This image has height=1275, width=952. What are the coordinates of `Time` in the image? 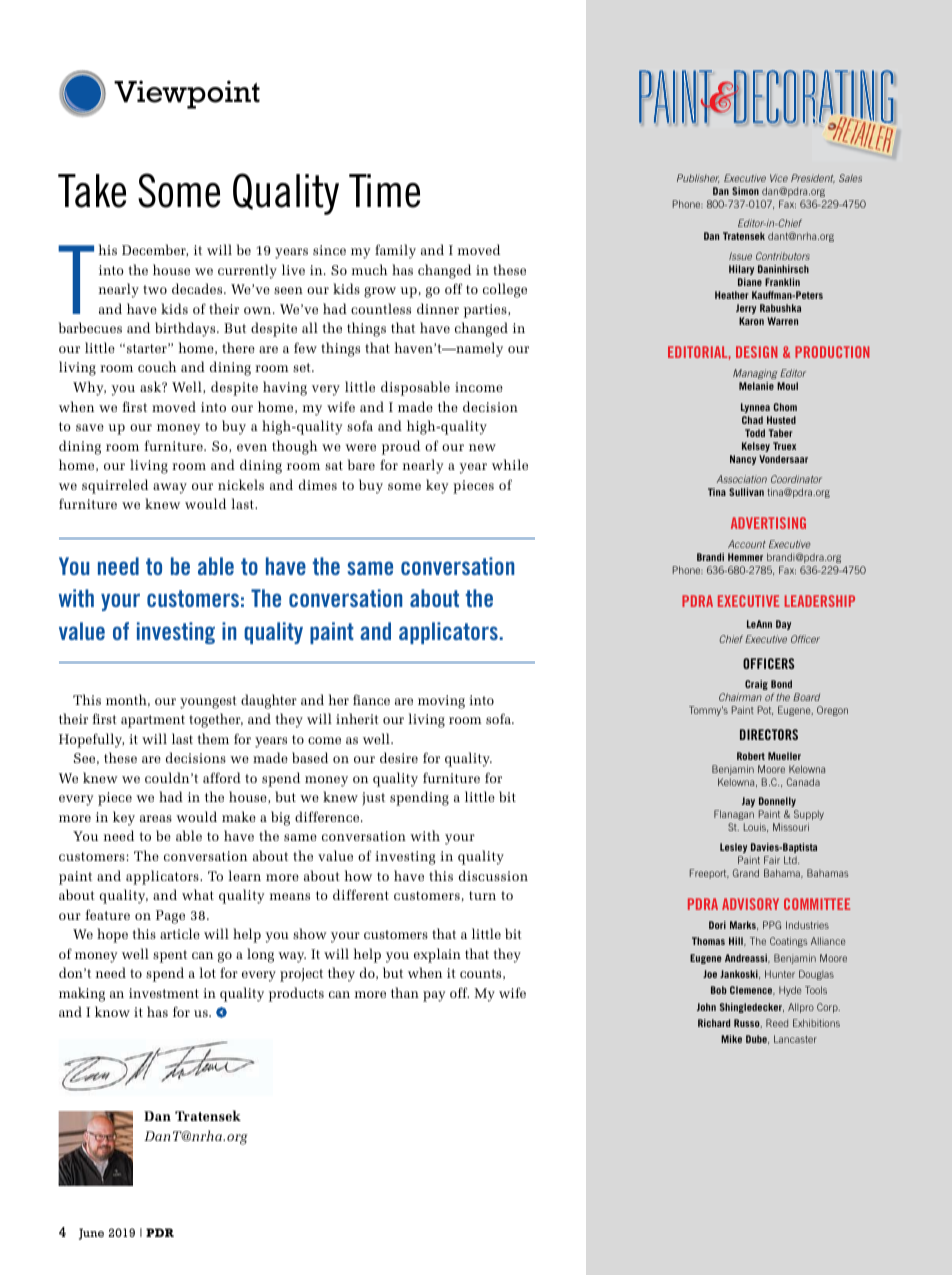 It's located at (384, 191).
